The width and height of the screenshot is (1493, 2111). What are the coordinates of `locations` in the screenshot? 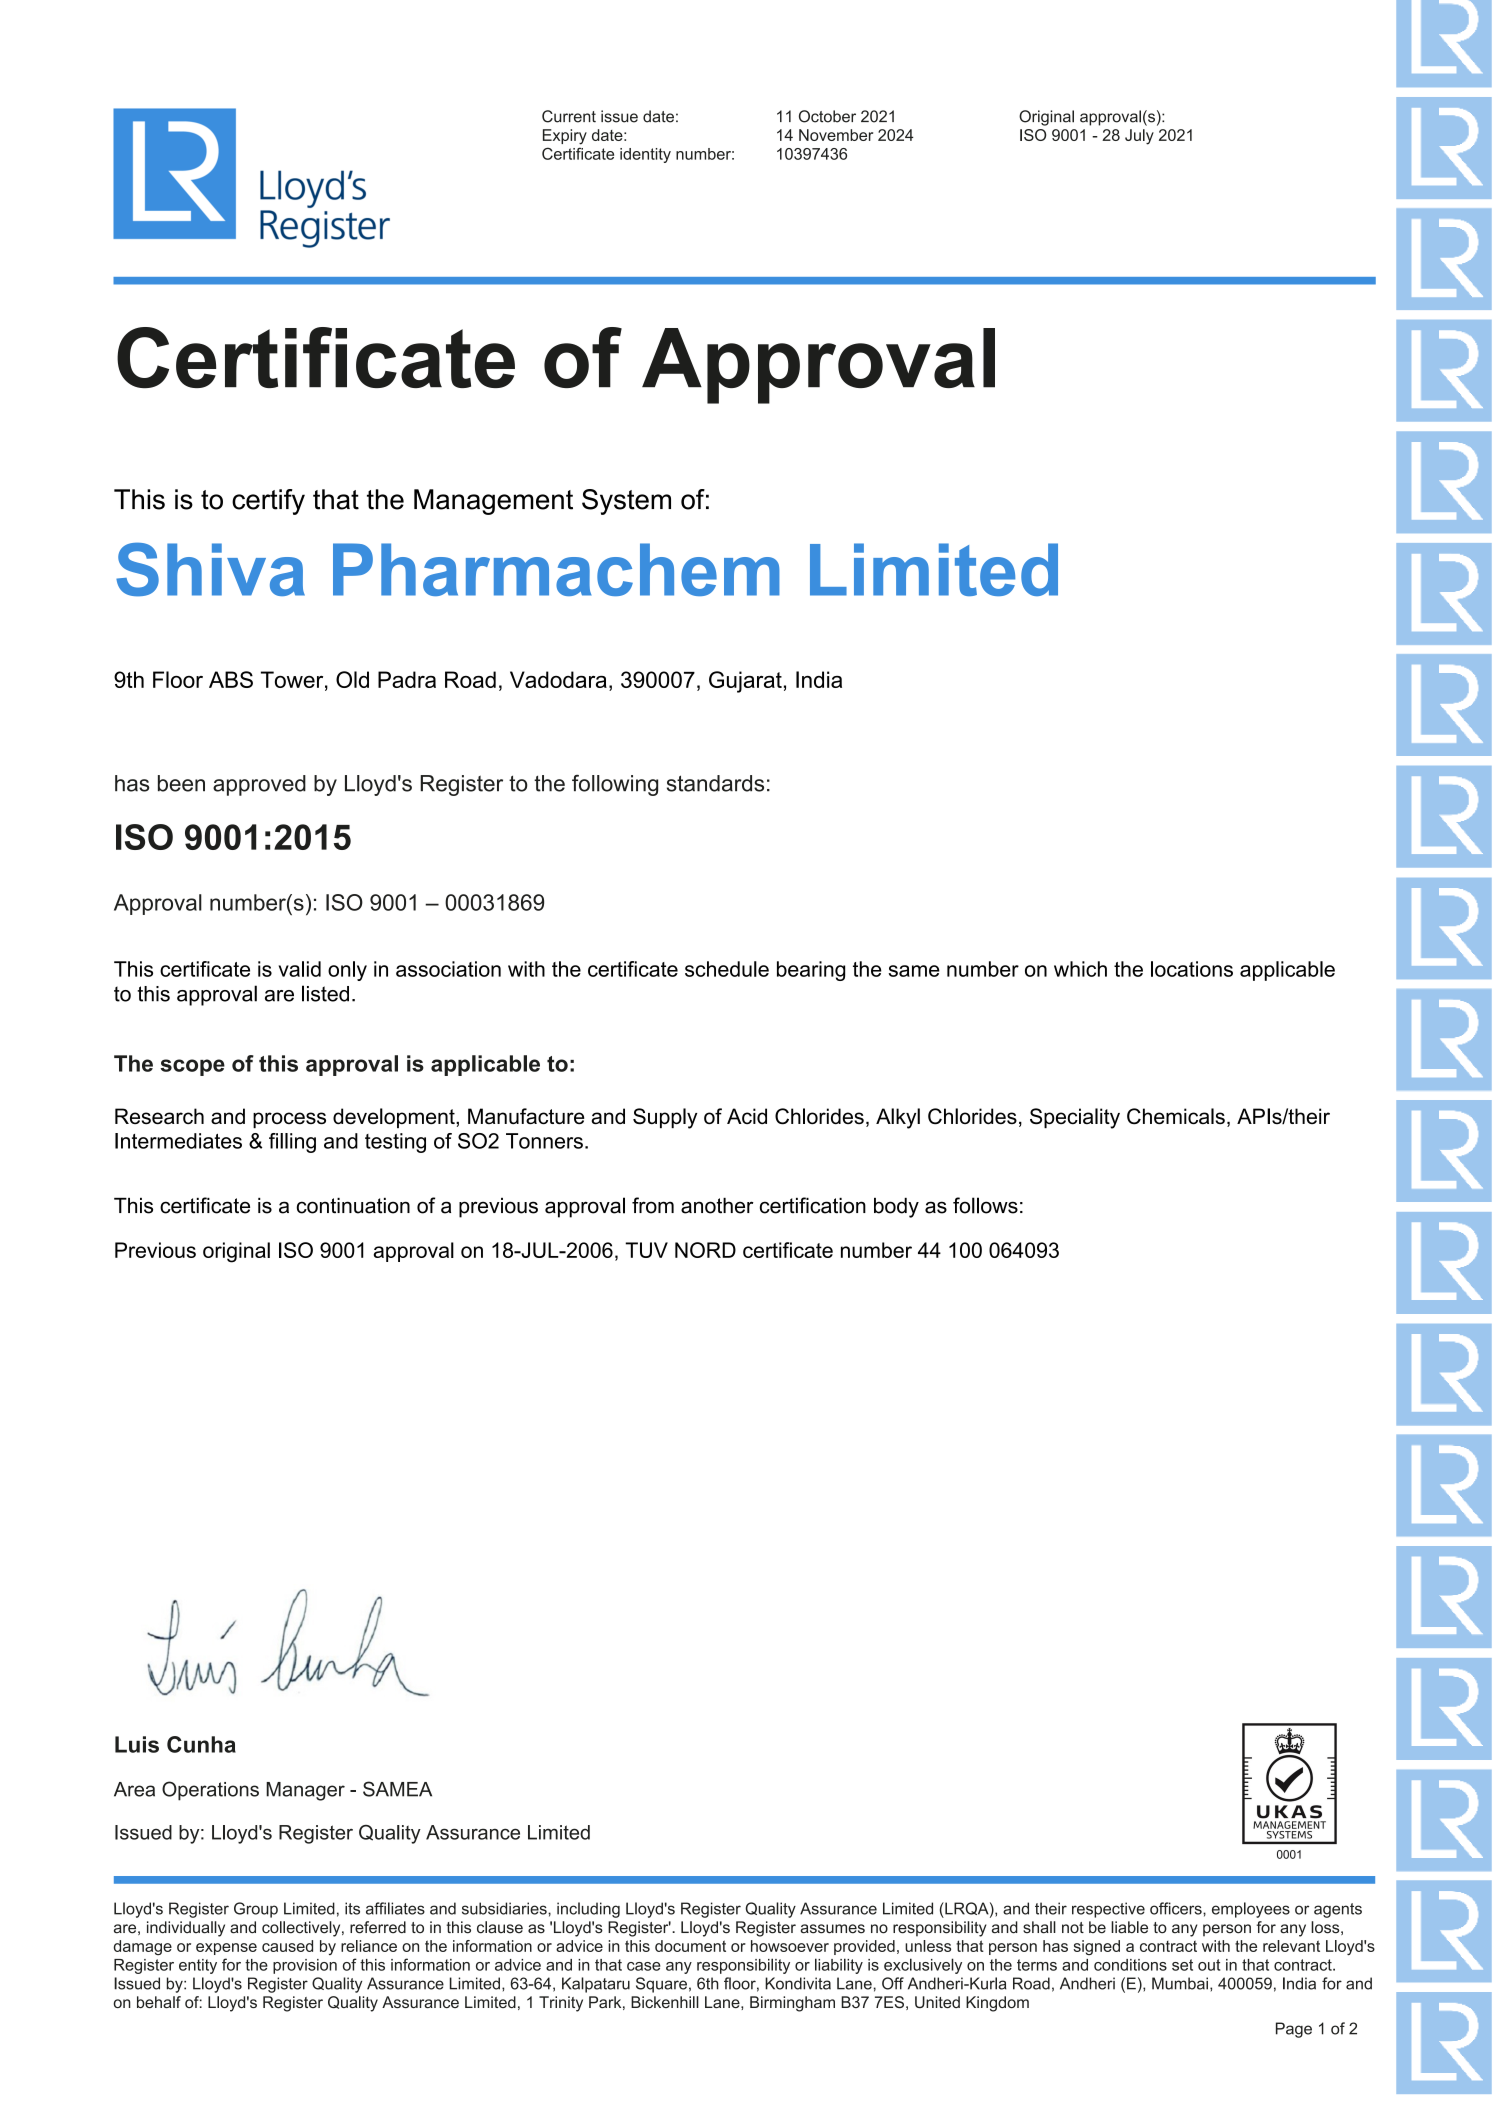 It's located at (1192, 969).
